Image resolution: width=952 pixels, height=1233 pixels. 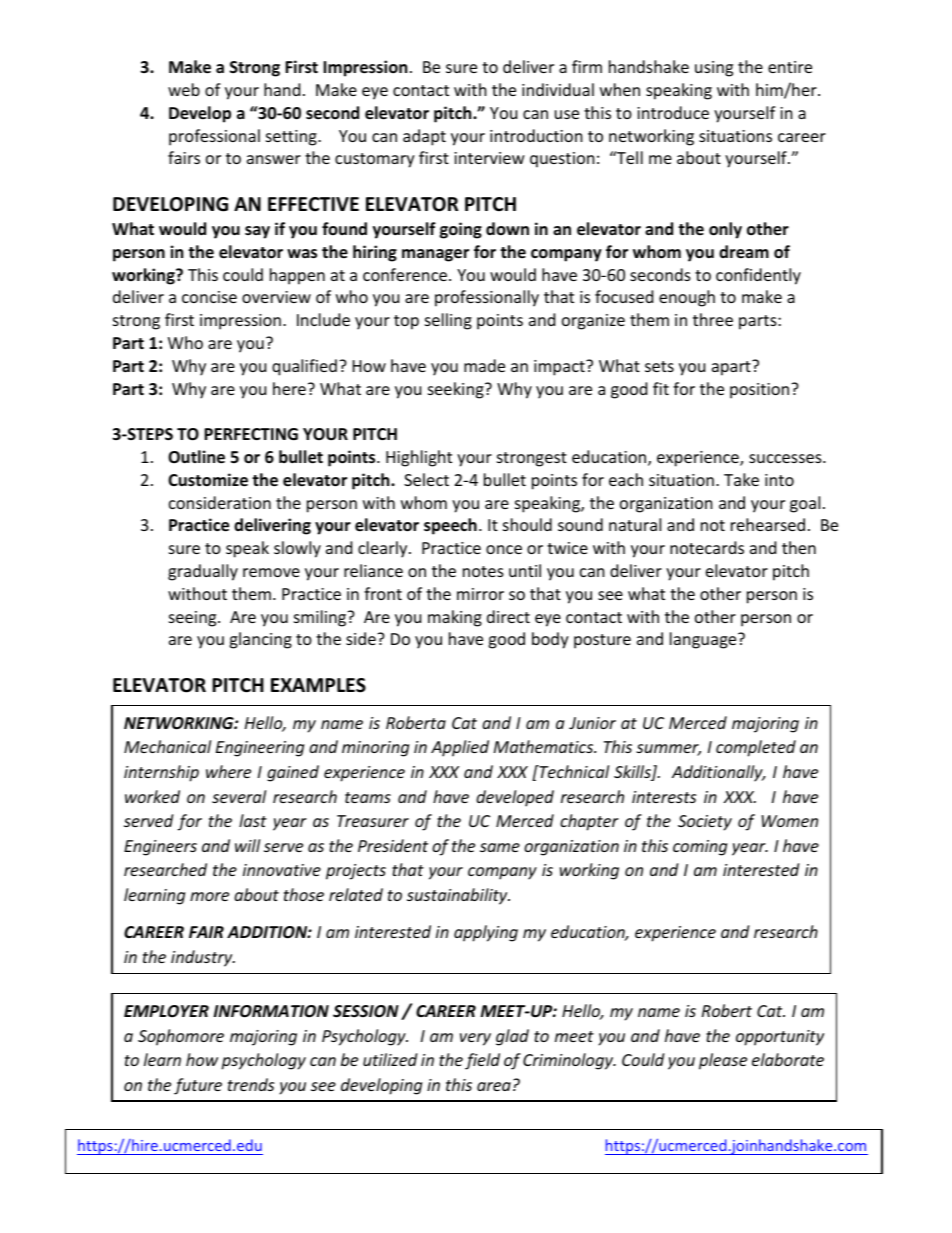 What do you see at coordinates (714, 69) in the page?
I see `using` at bounding box center [714, 69].
